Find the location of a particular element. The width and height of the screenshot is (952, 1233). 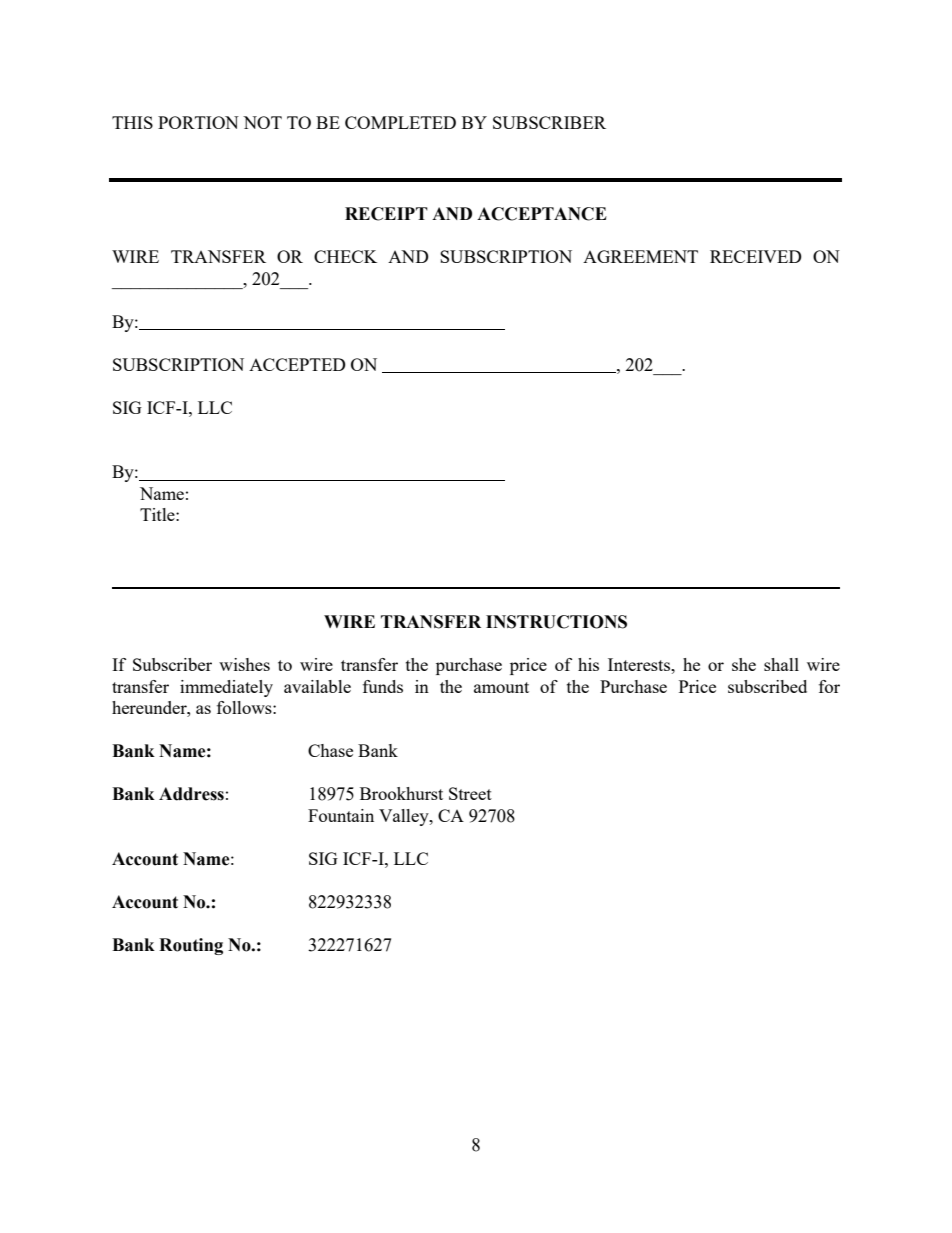

shall is located at coordinates (781, 664).
